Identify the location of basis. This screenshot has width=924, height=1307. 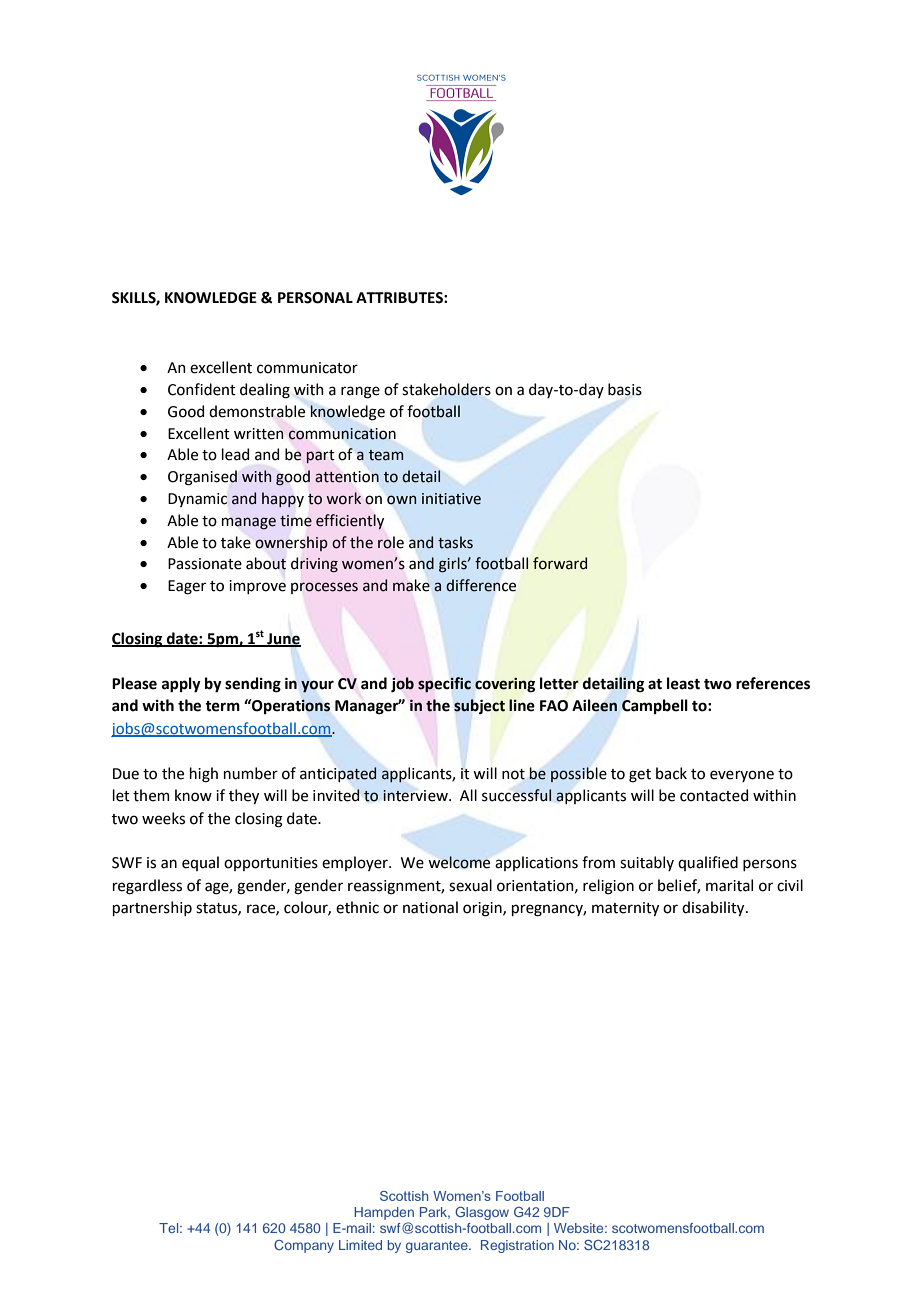
(625, 389).
